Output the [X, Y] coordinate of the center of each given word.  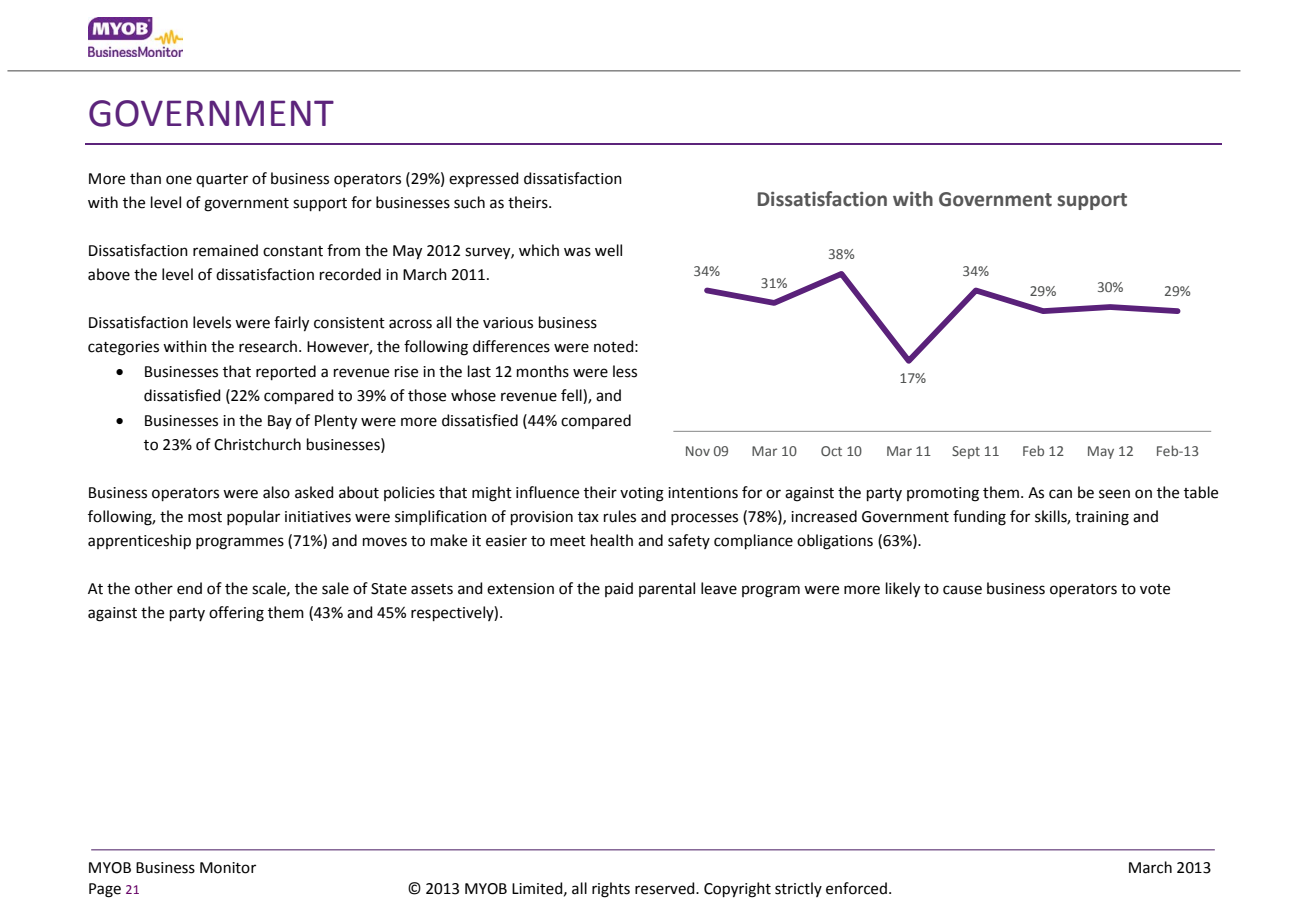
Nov [698, 451]
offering [236, 614]
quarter [222, 180]
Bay [280, 422]
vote [1155, 589]
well [608, 250]
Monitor [228, 868]
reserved [666, 888]
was [577, 252]
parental [667, 589]
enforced [856, 888]
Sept [966, 452]
